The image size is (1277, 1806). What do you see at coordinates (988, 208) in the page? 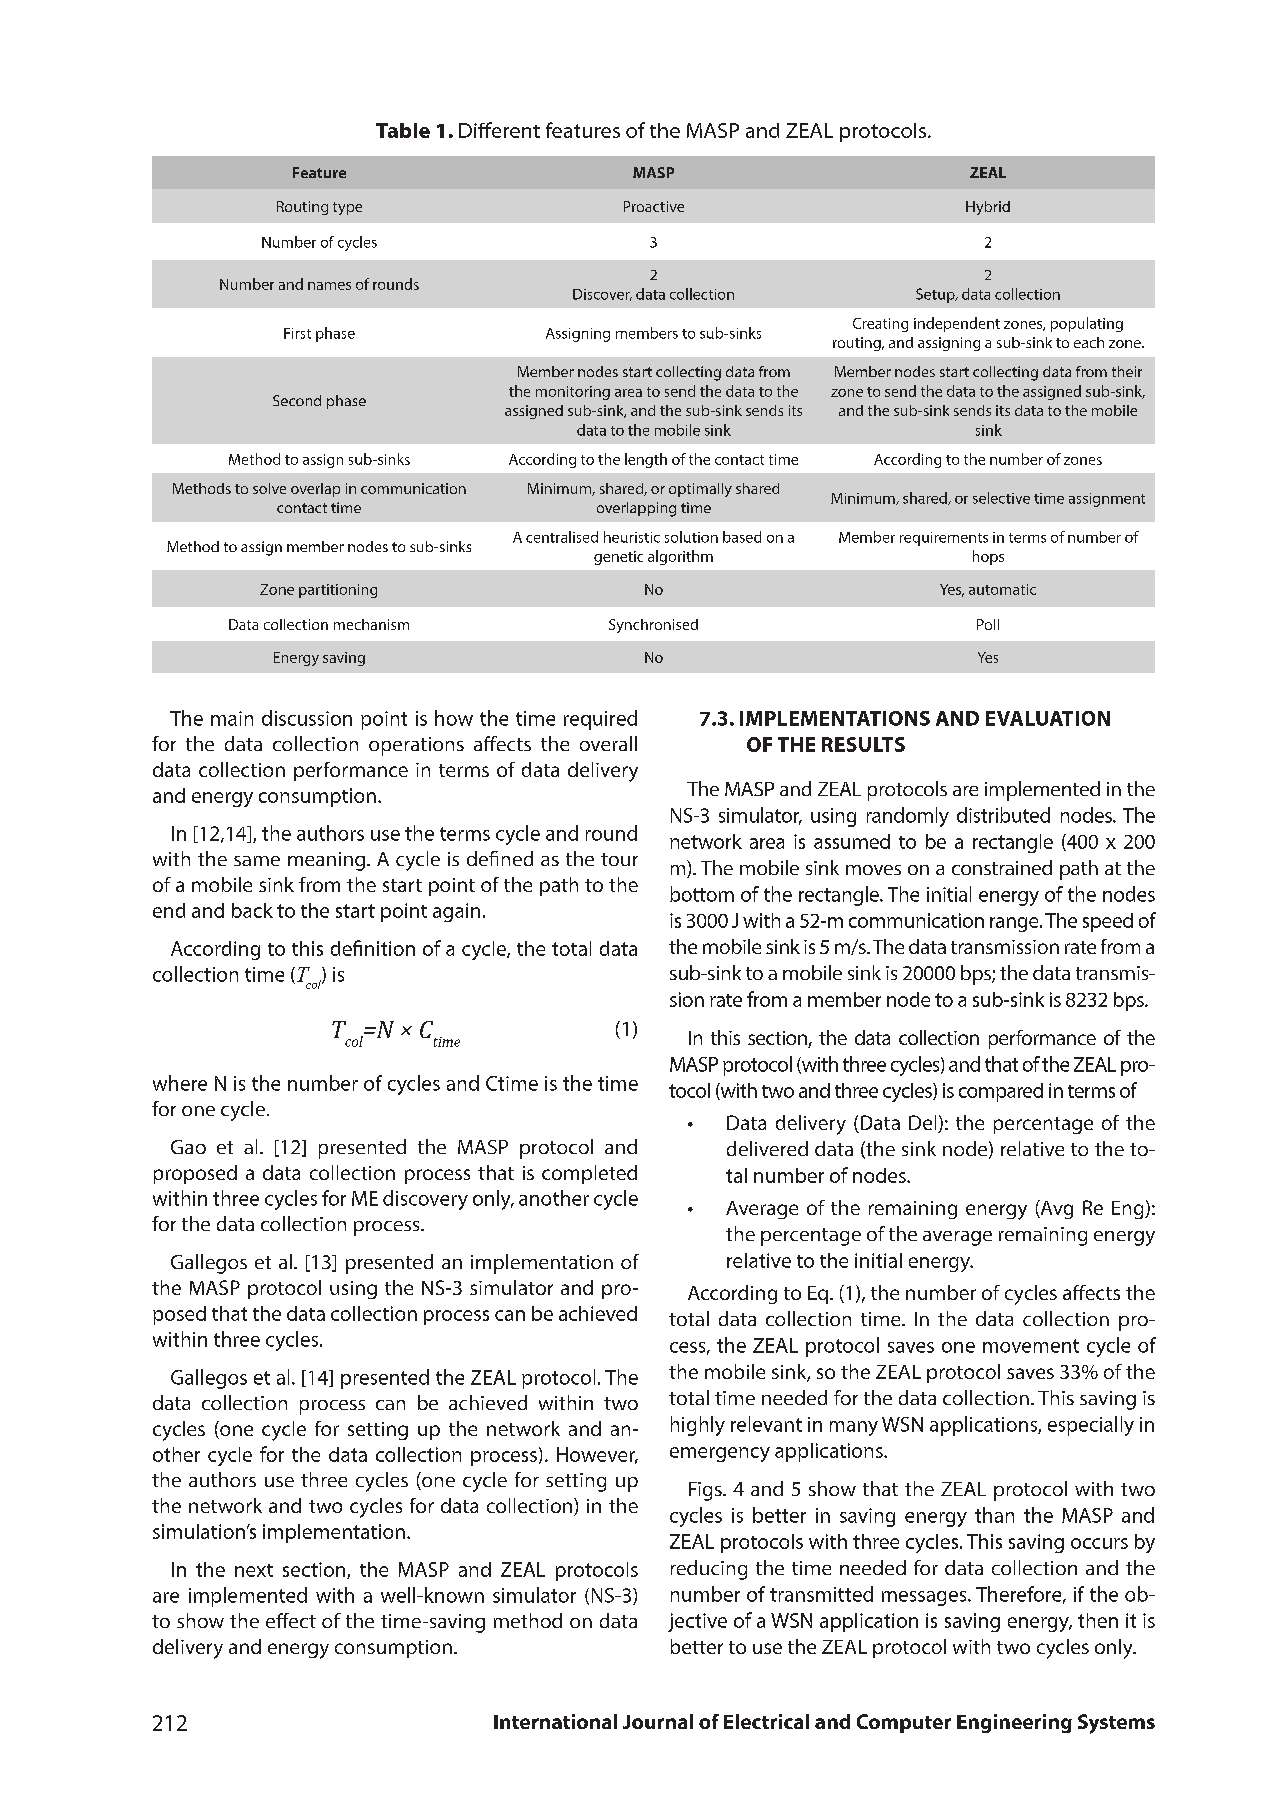
I see `Hybrid` at bounding box center [988, 208].
